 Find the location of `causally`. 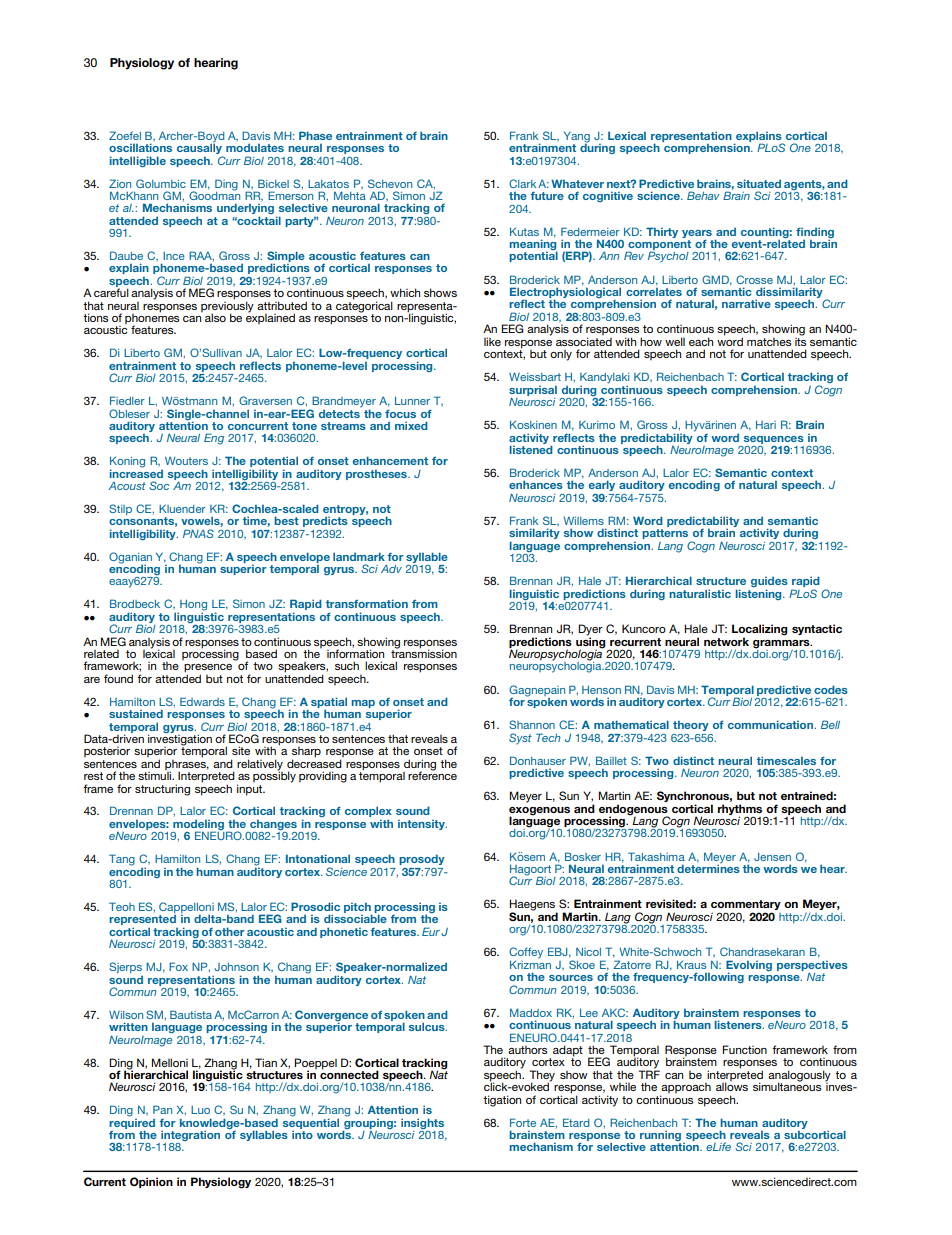

causally is located at coordinates (200, 149).
